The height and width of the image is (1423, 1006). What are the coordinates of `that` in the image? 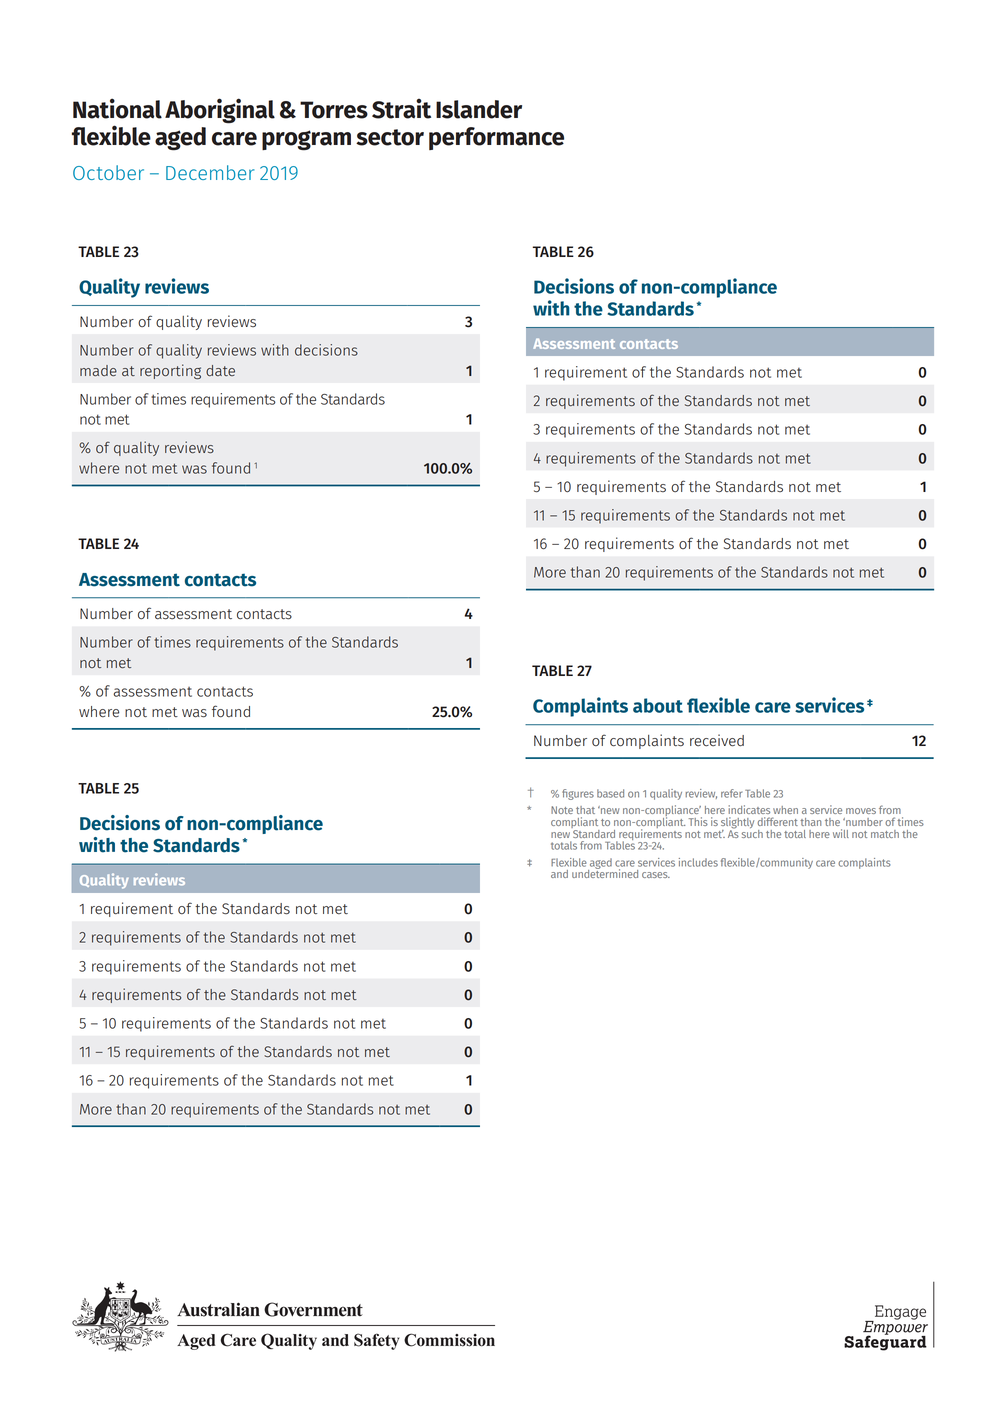 It's located at (585, 810).
